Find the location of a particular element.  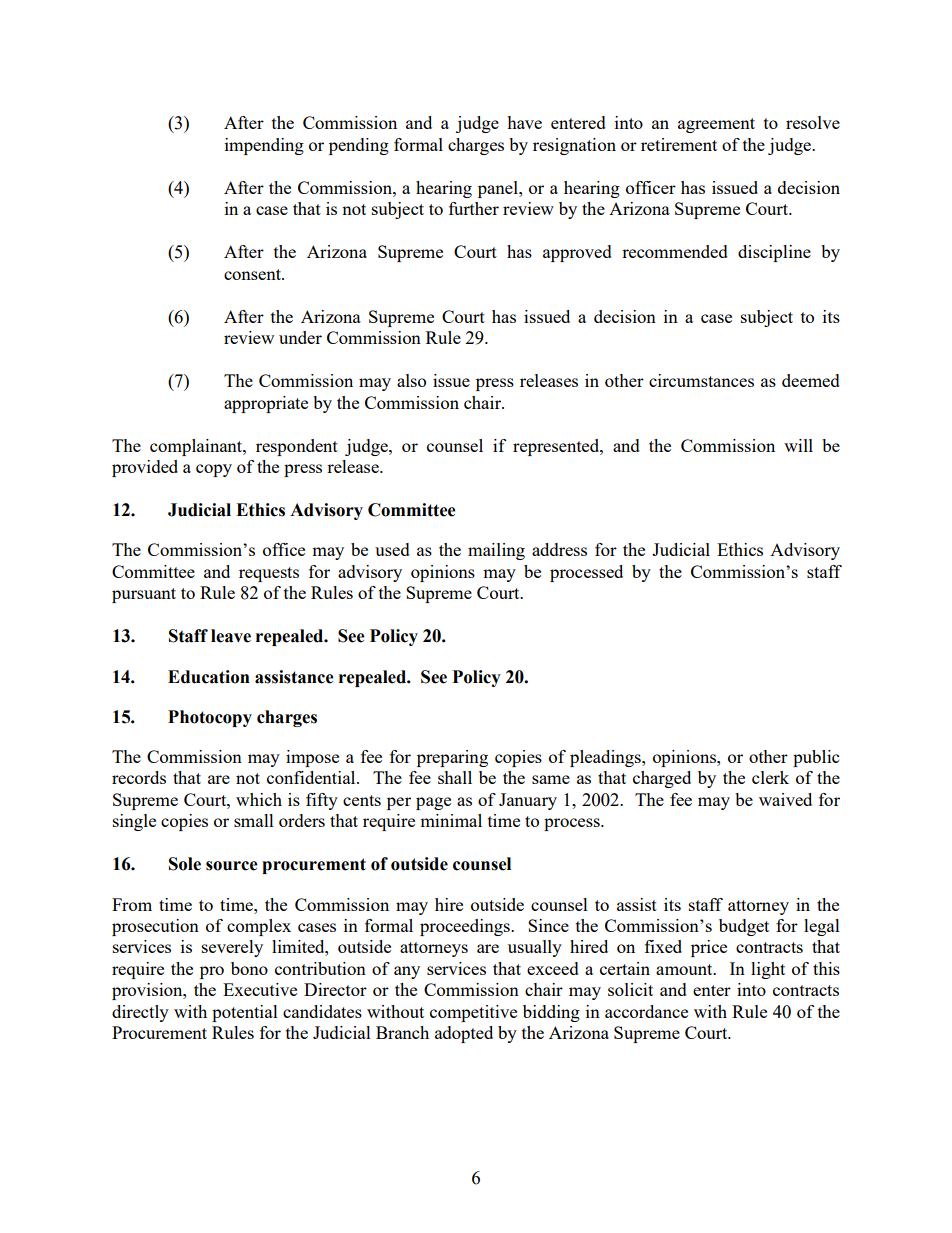

clerk is located at coordinates (770, 777).
